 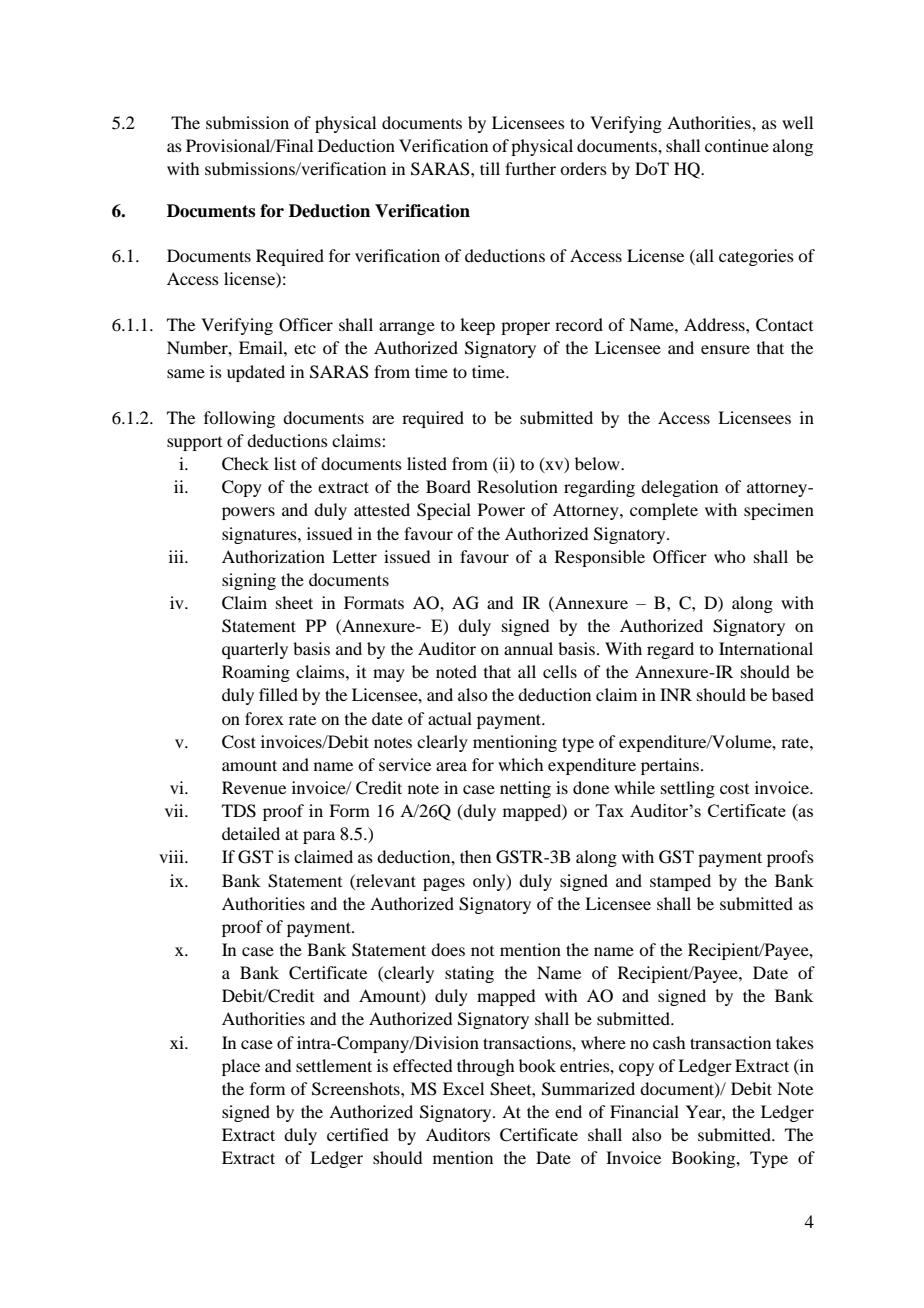 I want to click on Financial, so click(x=644, y=1111).
